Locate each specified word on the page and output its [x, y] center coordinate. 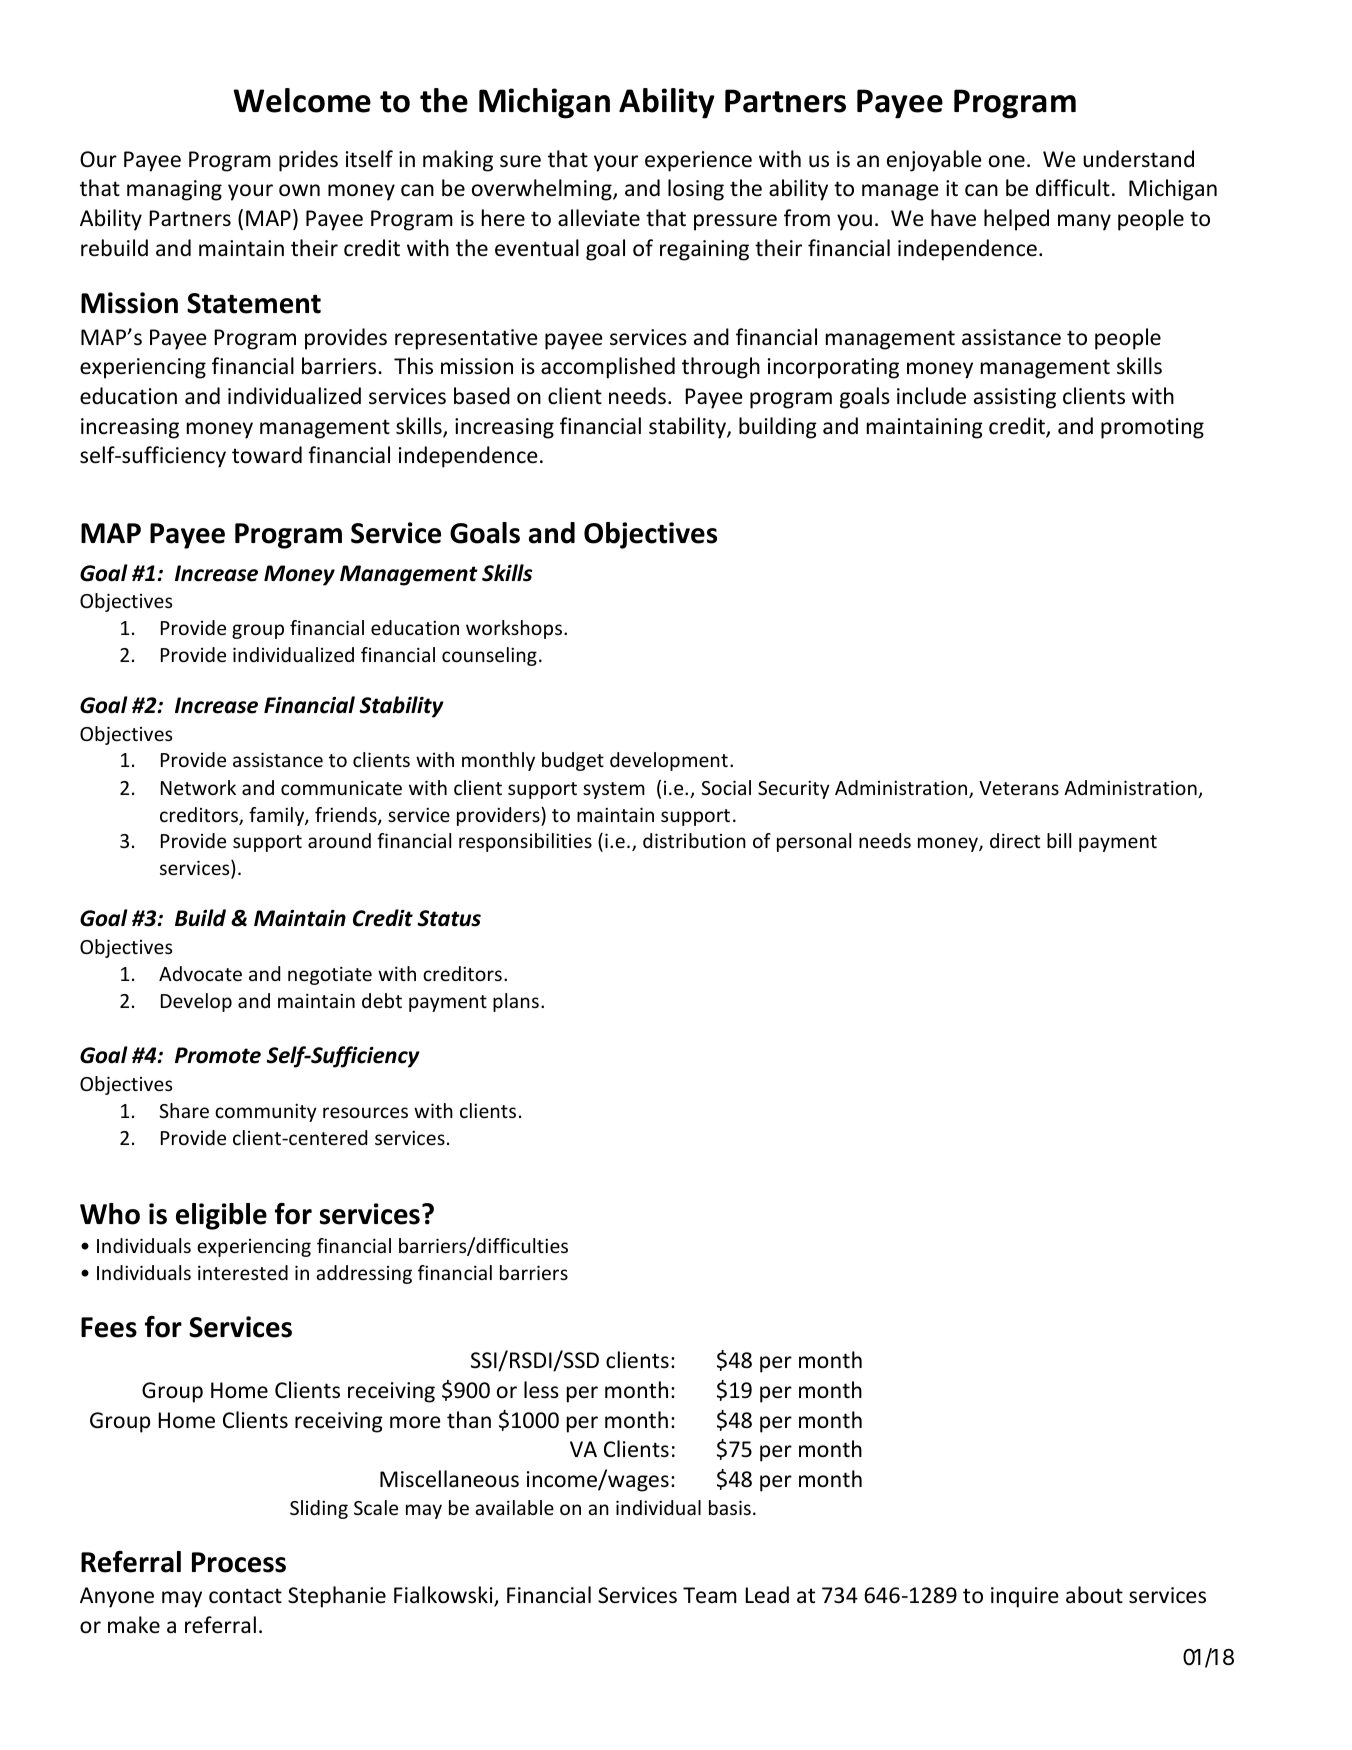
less [541, 1390]
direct [1015, 840]
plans [516, 1002]
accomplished [608, 368]
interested [243, 1272]
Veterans [1019, 788]
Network [198, 787]
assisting [1015, 398]
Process [239, 1562]
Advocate [200, 973]
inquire [1025, 1597]
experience [698, 161]
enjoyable [934, 161]
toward [267, 454]
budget [573, 761]
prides [308, 161]
